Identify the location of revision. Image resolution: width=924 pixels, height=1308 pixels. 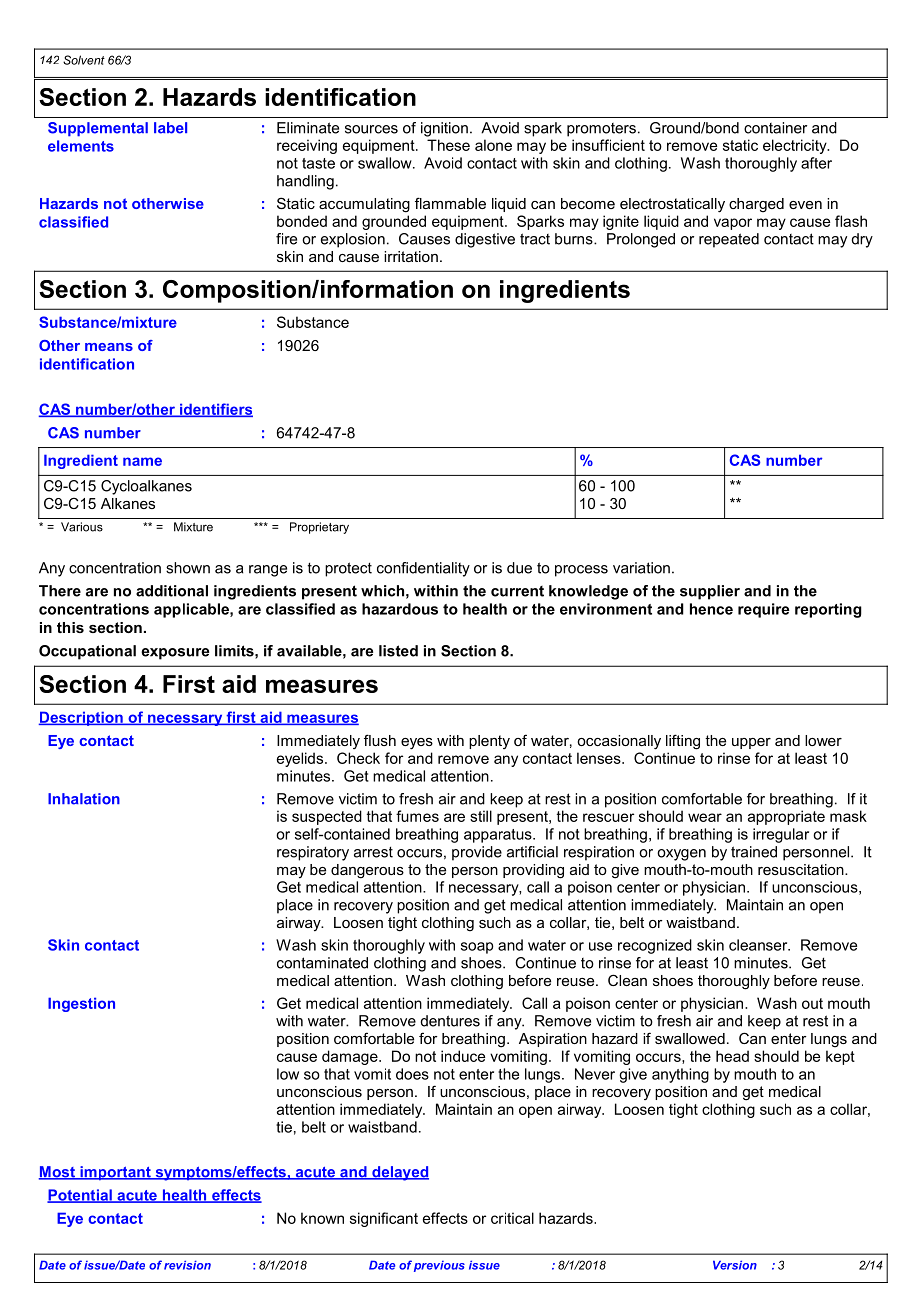
(187, 1265).
